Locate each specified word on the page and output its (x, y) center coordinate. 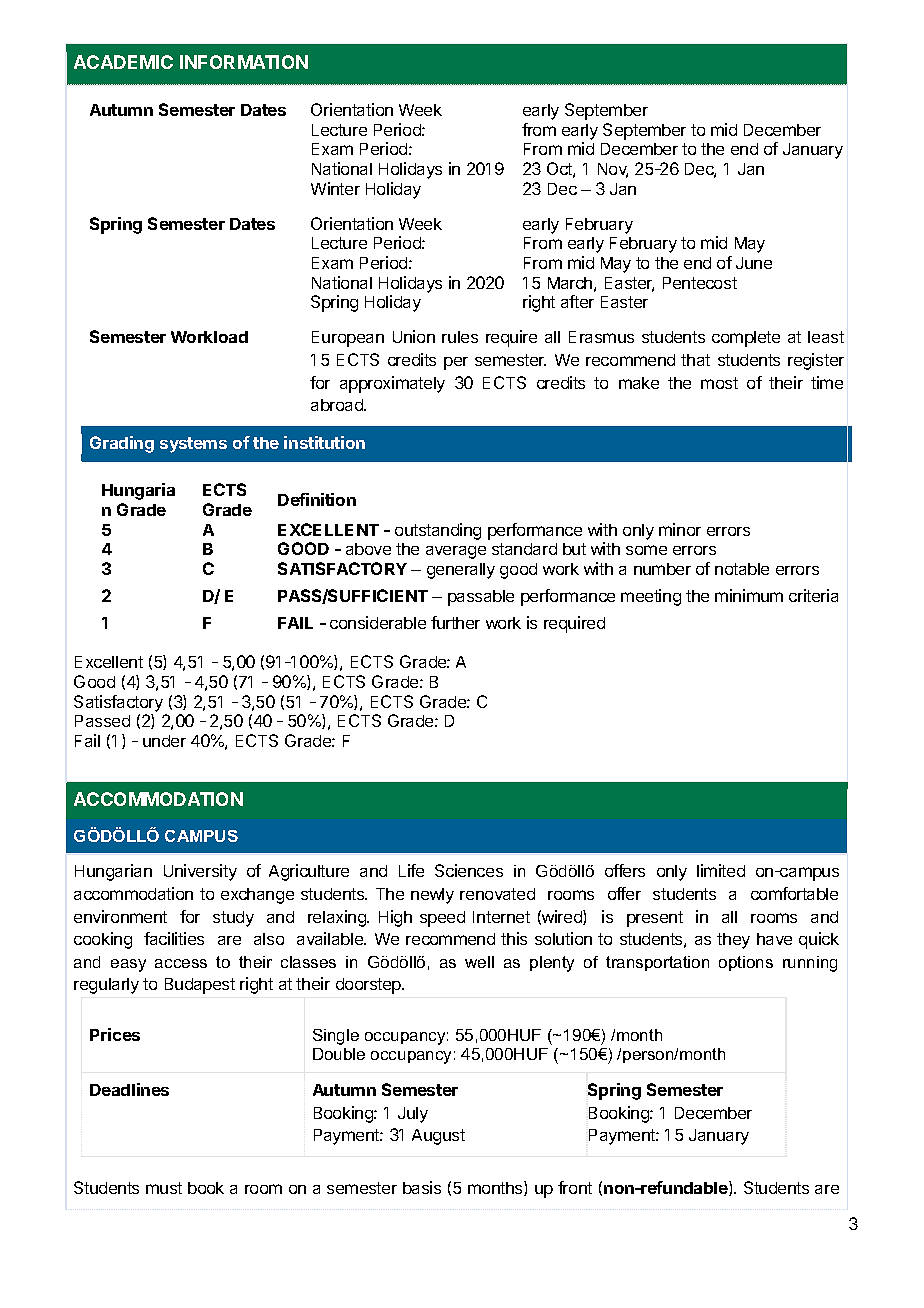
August (438, 1137)
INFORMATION (244, 62)
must (164, 1188)
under (164, 741)
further (455, 622)
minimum (749, 595)
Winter (335, 188)
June (754, 263)
